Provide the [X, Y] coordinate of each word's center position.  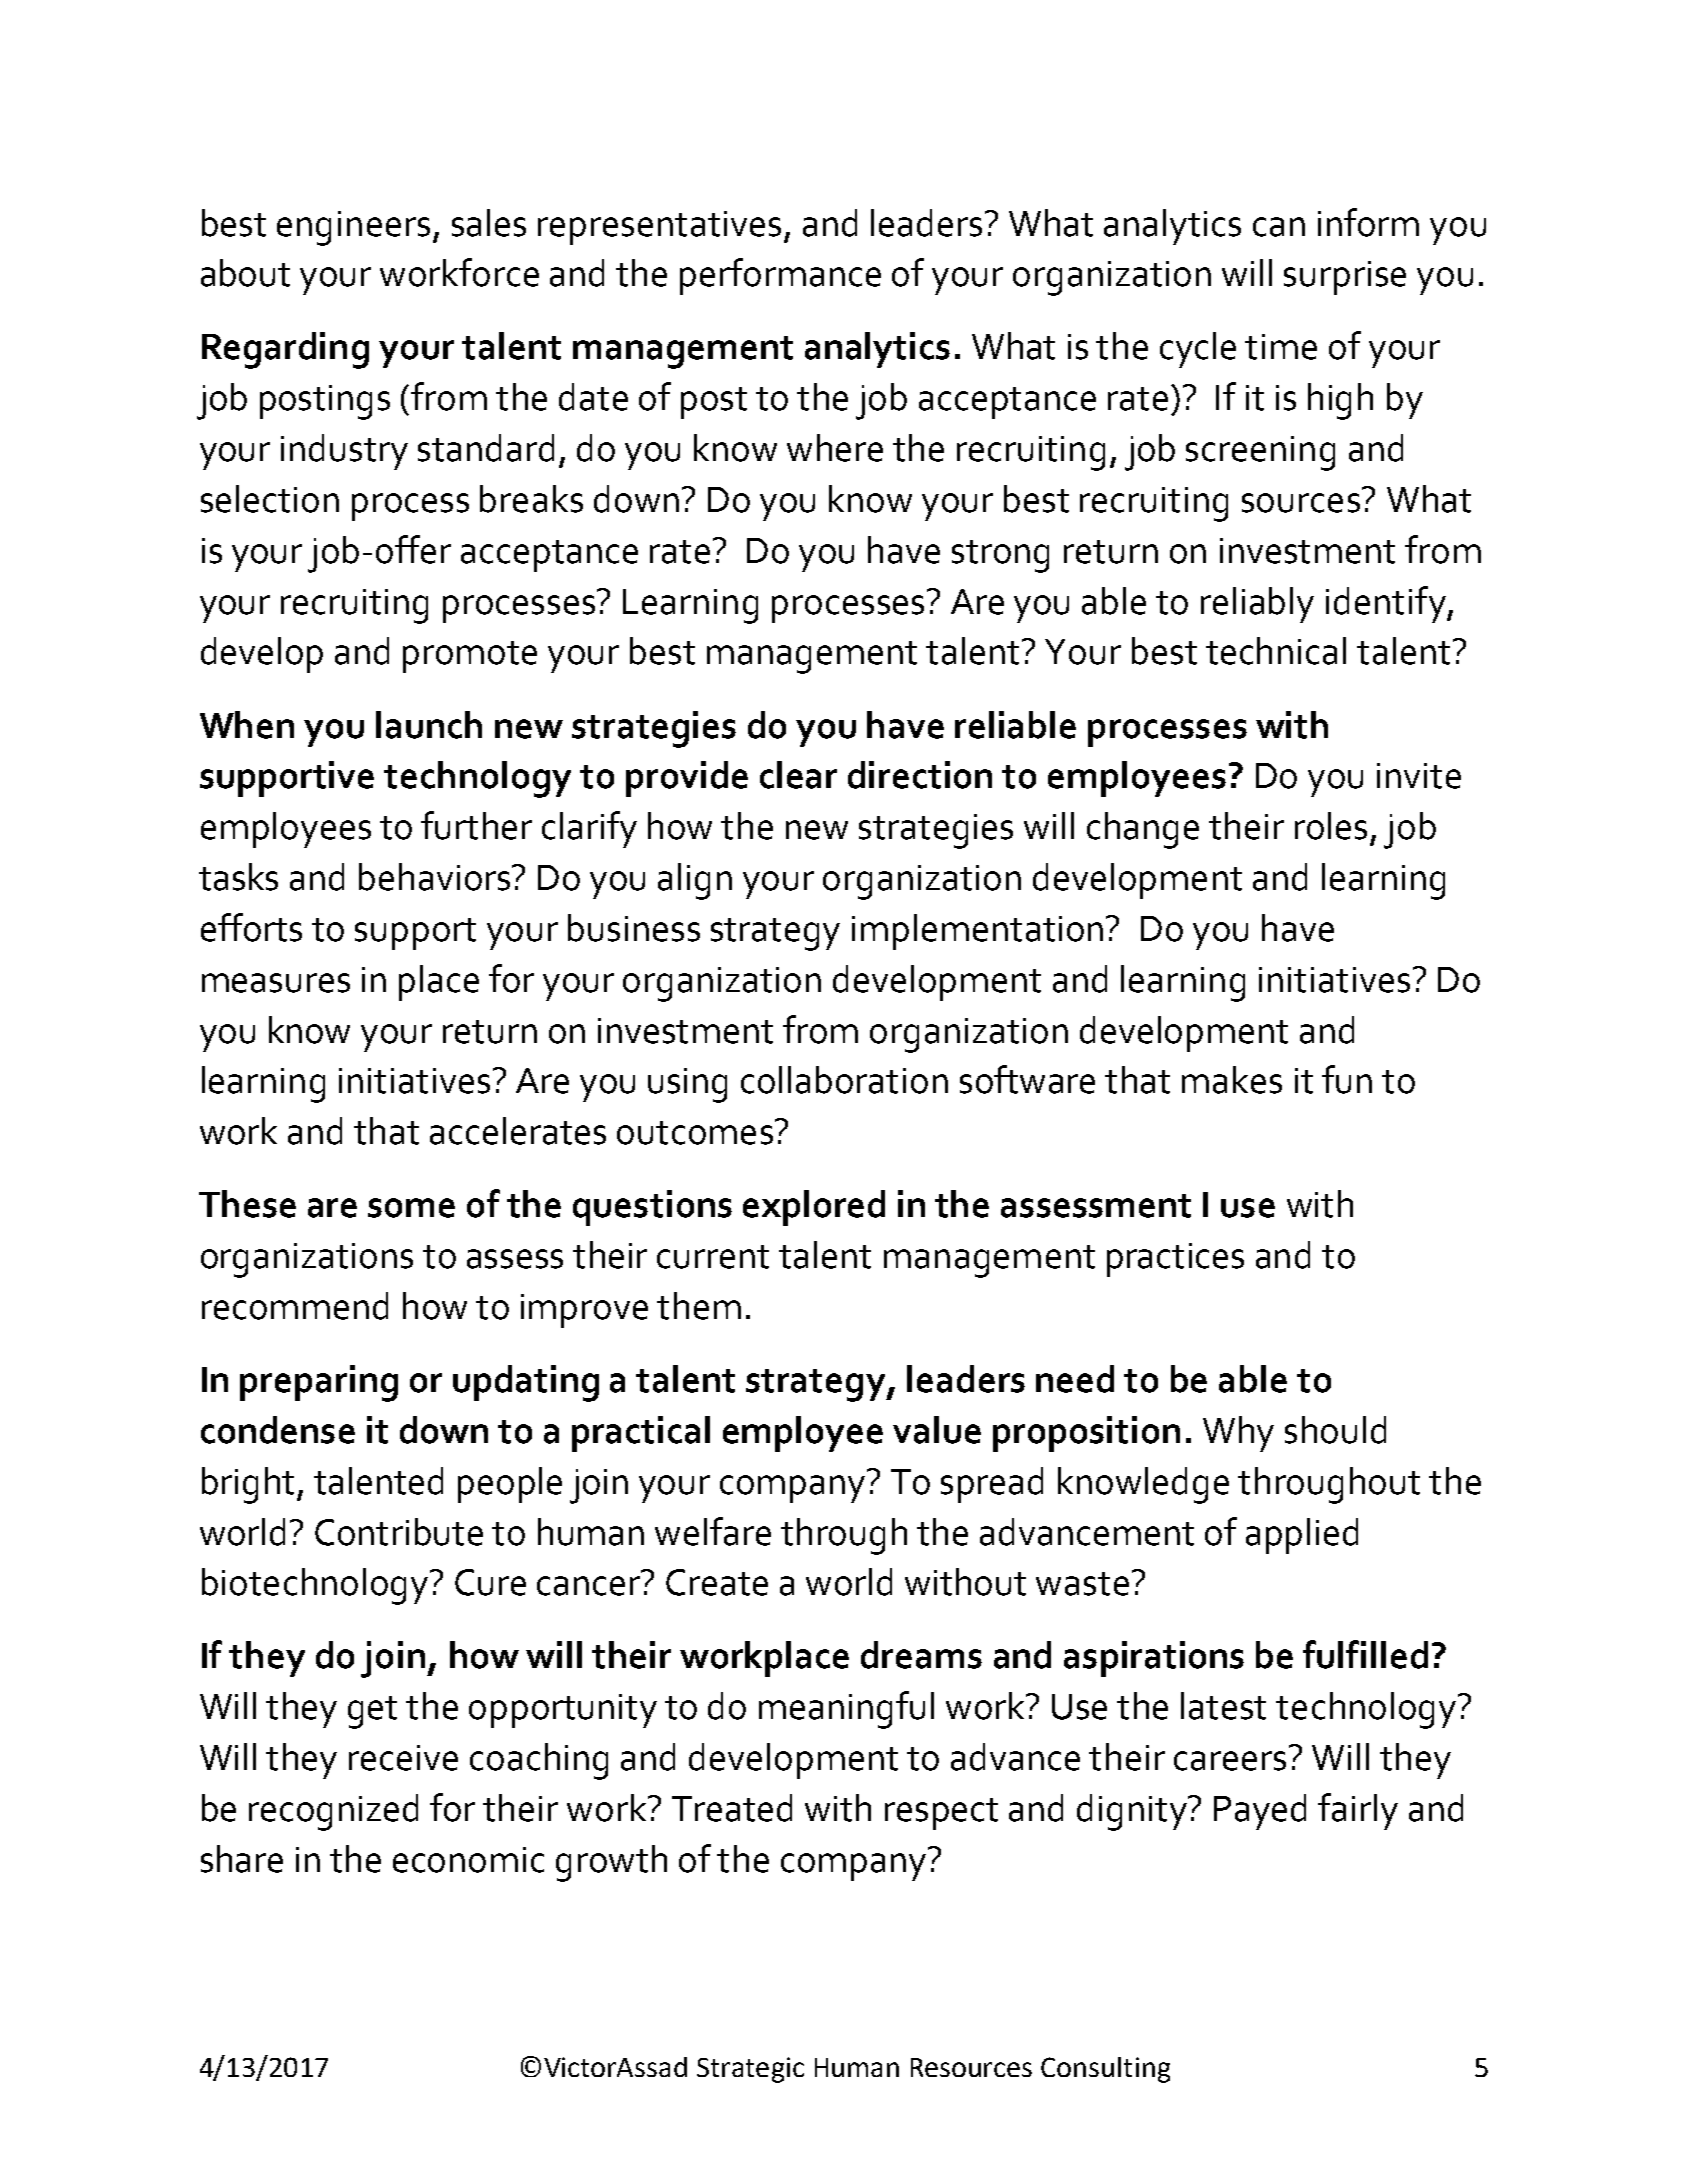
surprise [1345, 278]
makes [1232, 1080]
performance [780, 276]
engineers [353, 228]
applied [1302, 1536]
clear [798, 775]
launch [429, 725]
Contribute [399, 1532]
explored [814, 1208]
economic [468, 1860]
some [411, 1208]
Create [717, 1582]
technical [1276, 651]
